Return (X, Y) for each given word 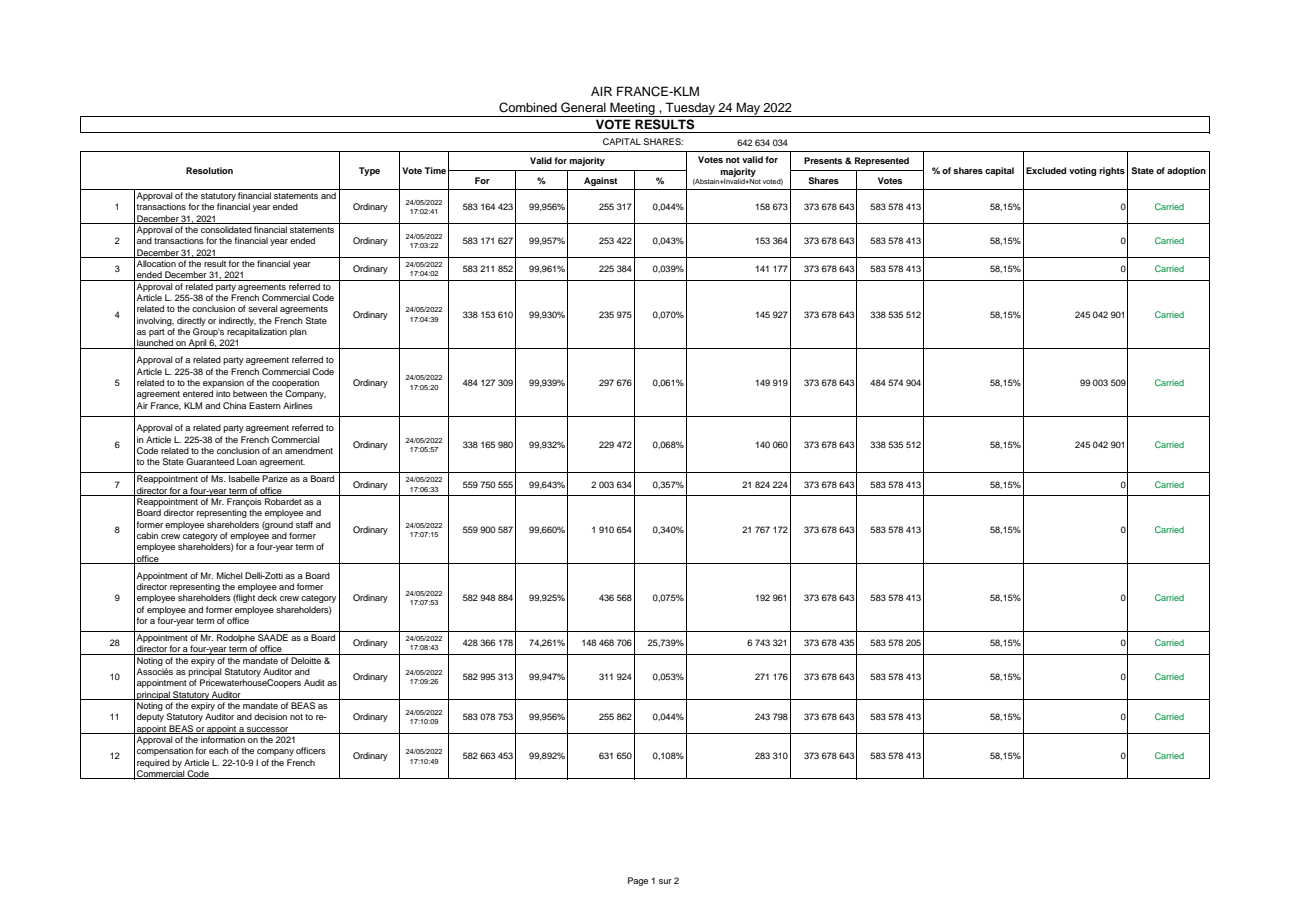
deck (267, 597)
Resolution (209, 170)
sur (665, 881)
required (153, 763)
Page (638, 881)
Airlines (298, 405)
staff (304, 524)
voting (1082, 171)
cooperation (295, 383)
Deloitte (306, 660)
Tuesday (690, 109)
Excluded (1046, 170)
